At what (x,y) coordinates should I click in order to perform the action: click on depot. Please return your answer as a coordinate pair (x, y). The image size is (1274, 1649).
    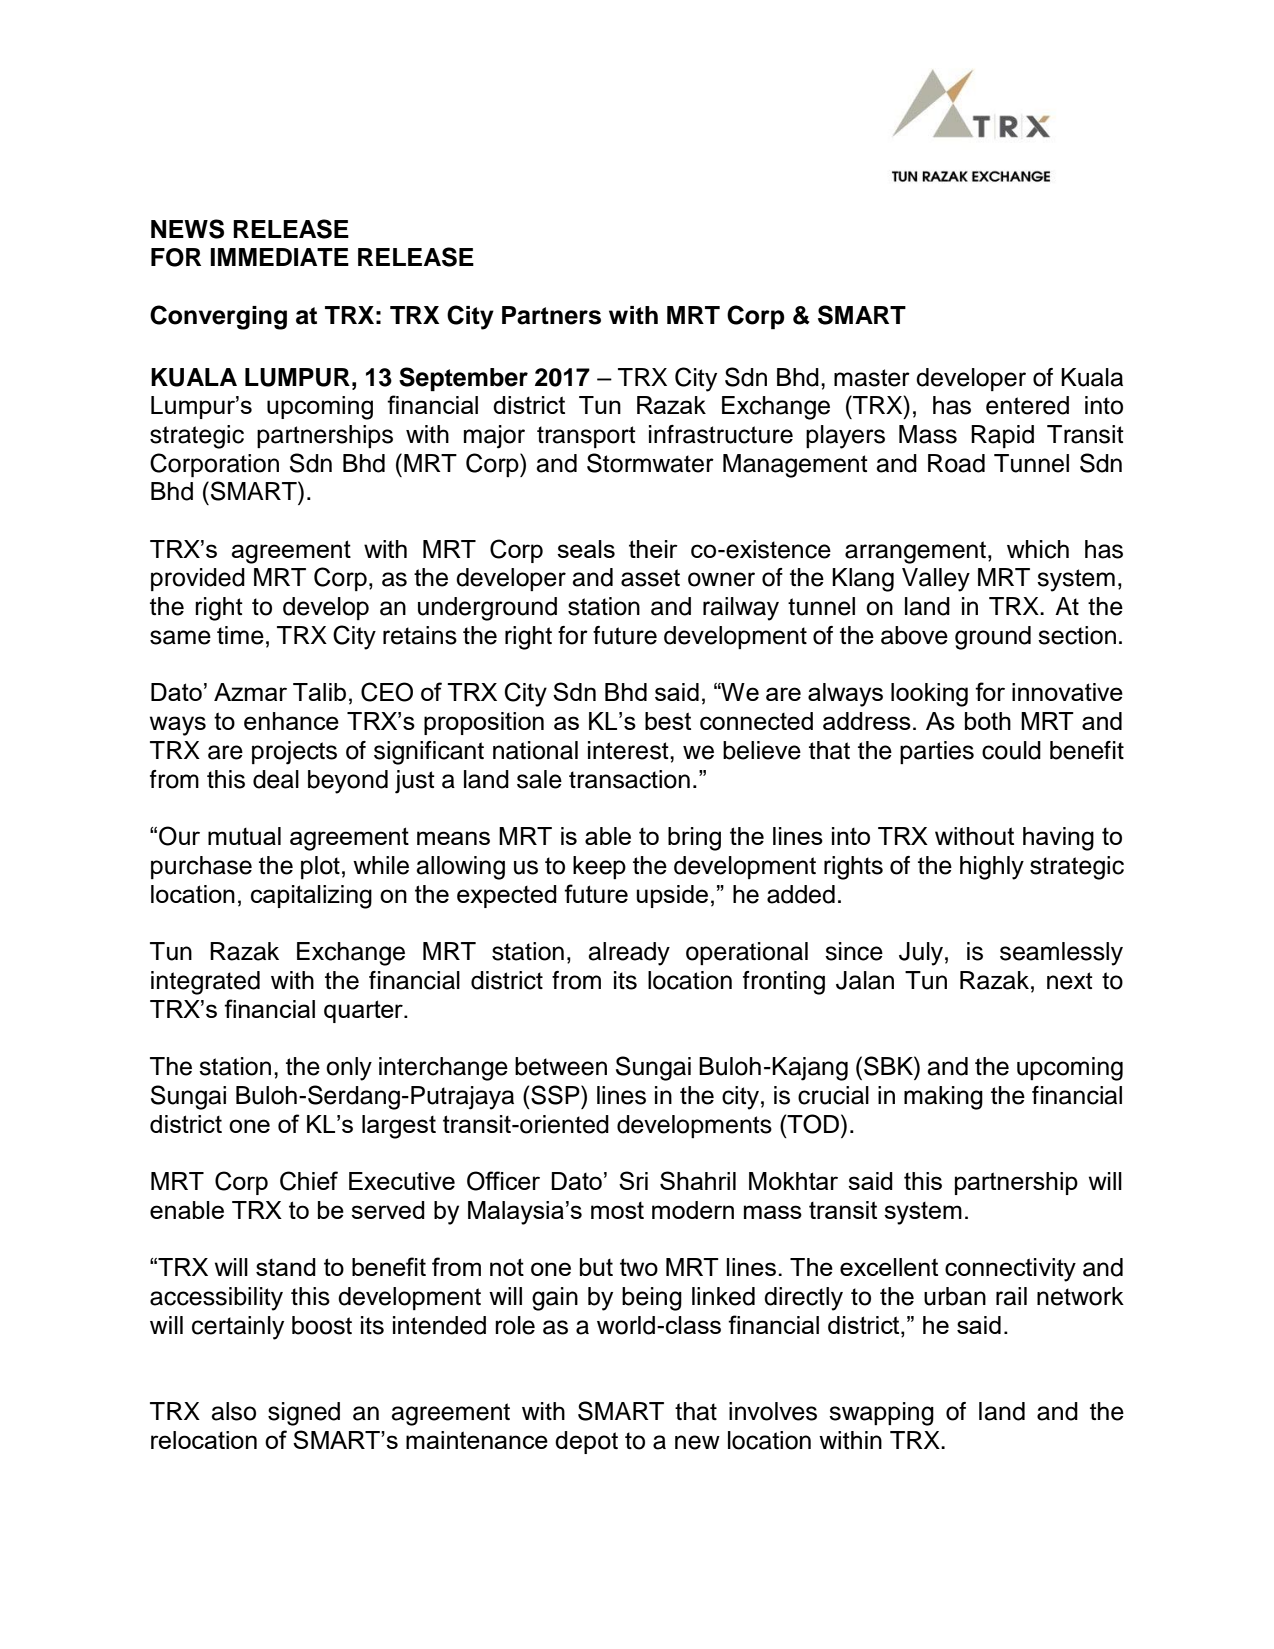
    Looking at the image, I should click on (586, 1442).
